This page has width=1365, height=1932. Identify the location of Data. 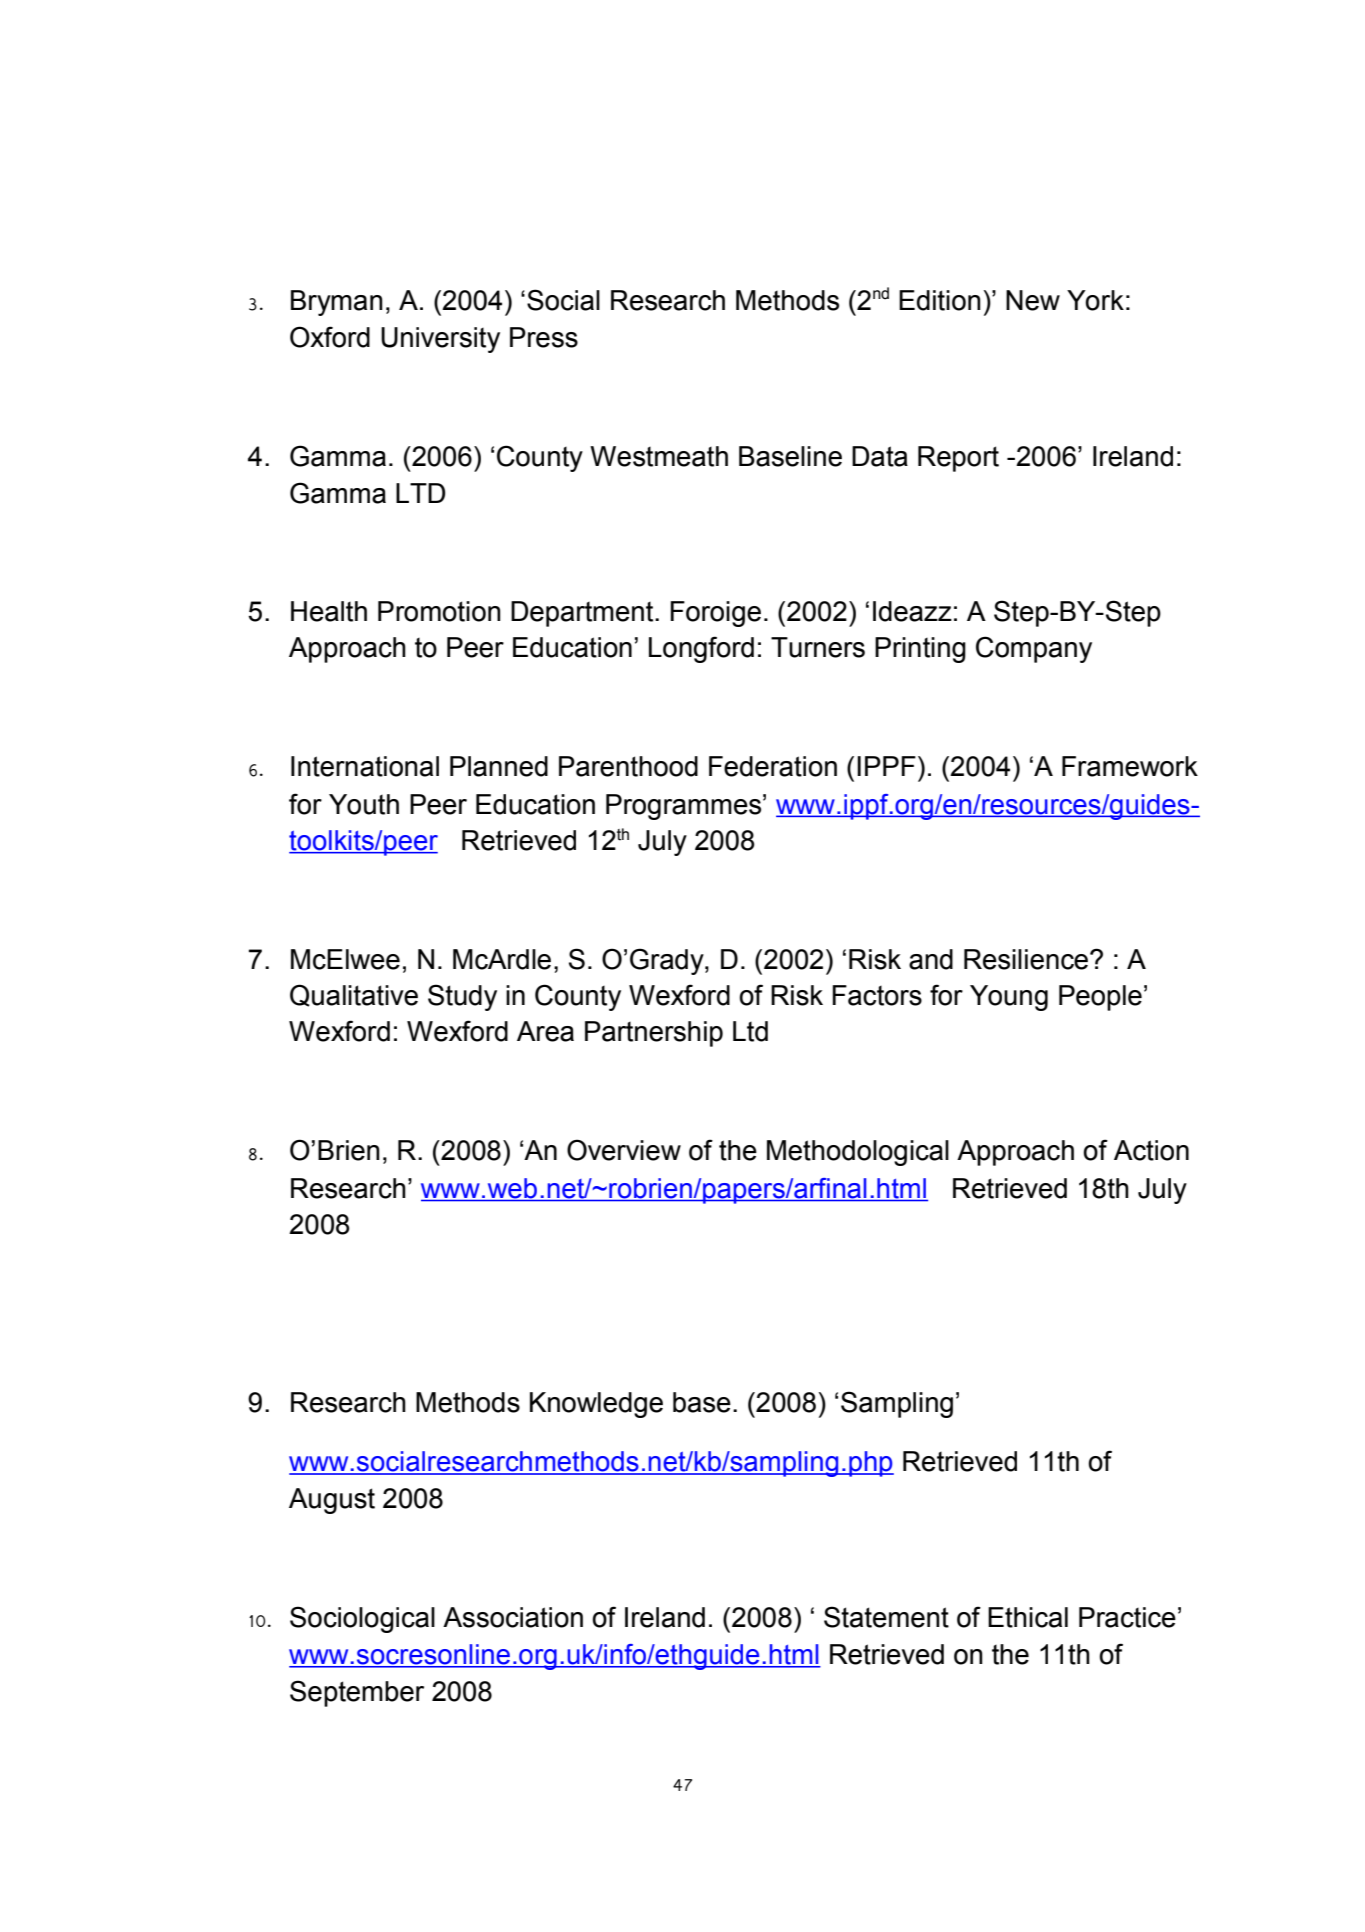
(880, 456).
